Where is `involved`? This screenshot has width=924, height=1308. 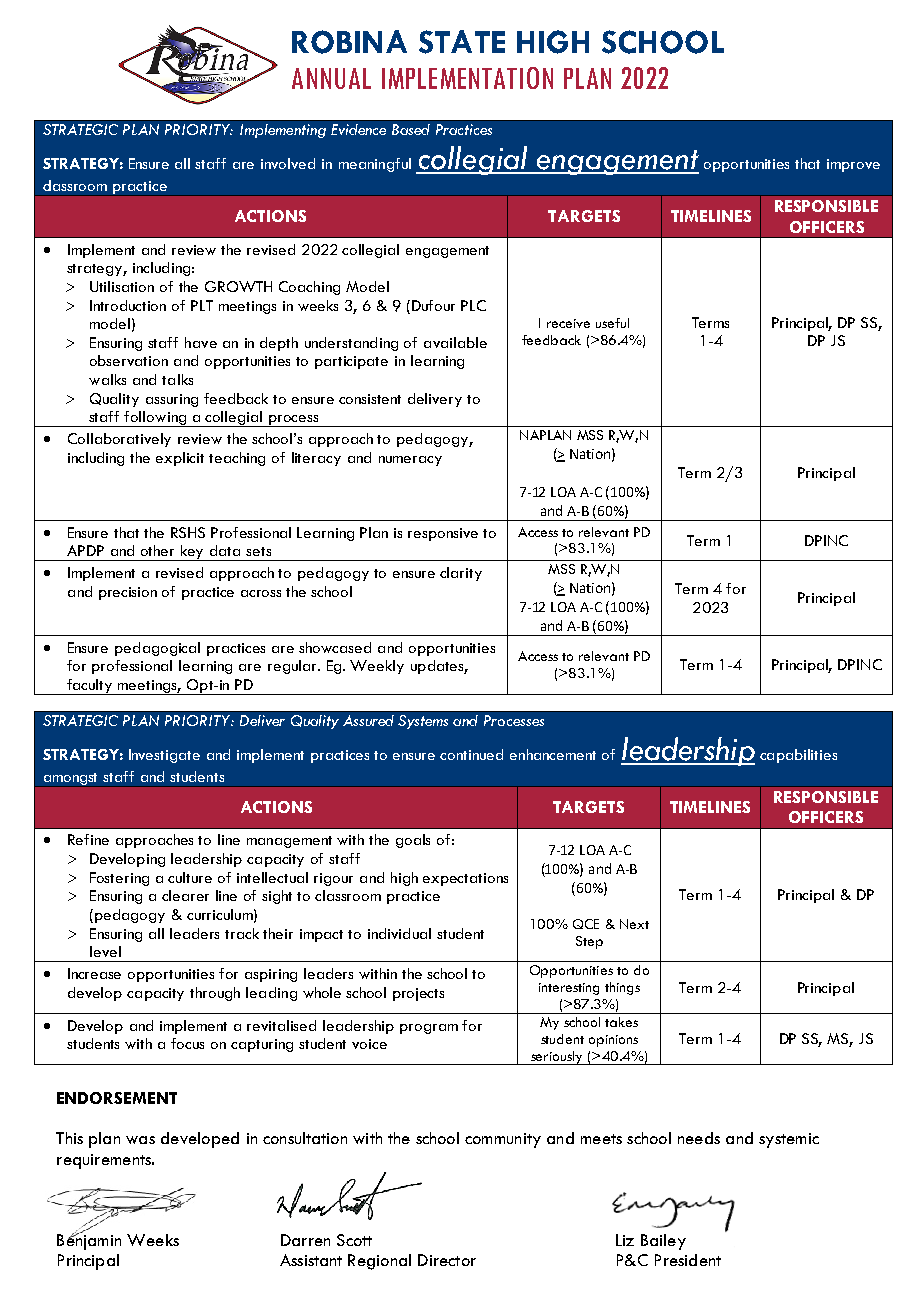
involved is located at coordinates (288, 163).
